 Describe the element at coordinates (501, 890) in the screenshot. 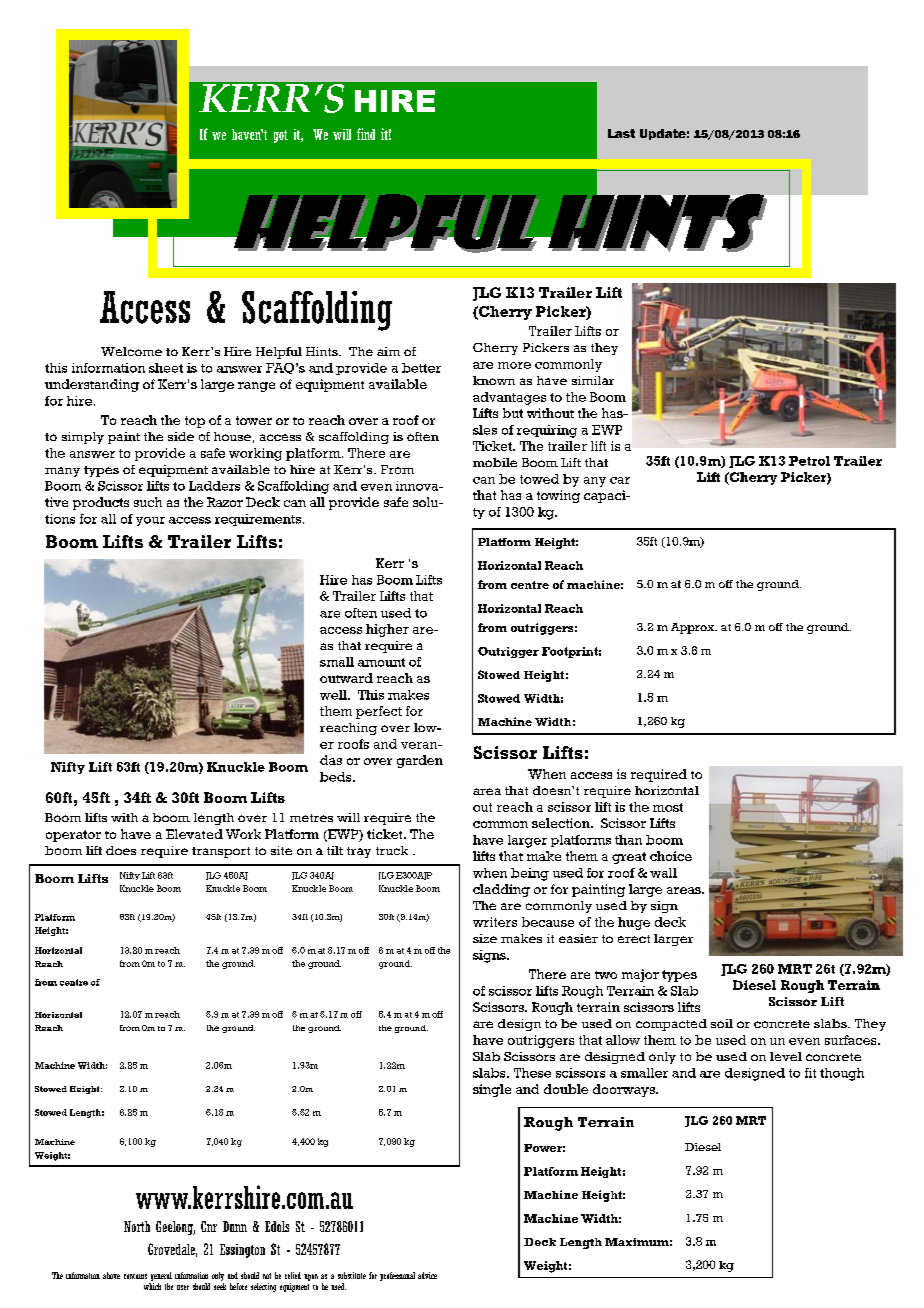

I see `cladding` at that location.
